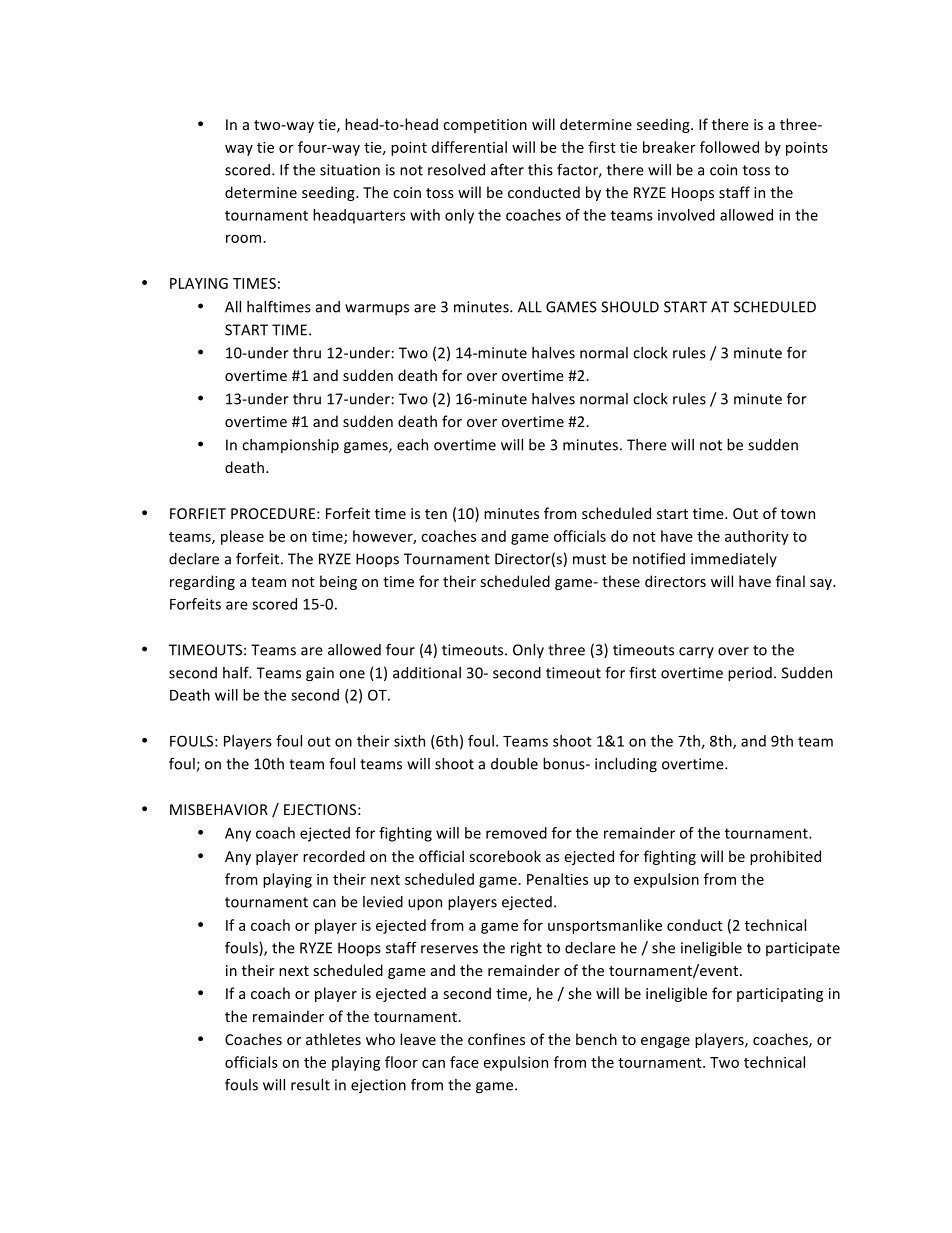  What do you see at coordinates (729, 147) in the screenshot?
I see `followed` at bounding box center [729, 147].
